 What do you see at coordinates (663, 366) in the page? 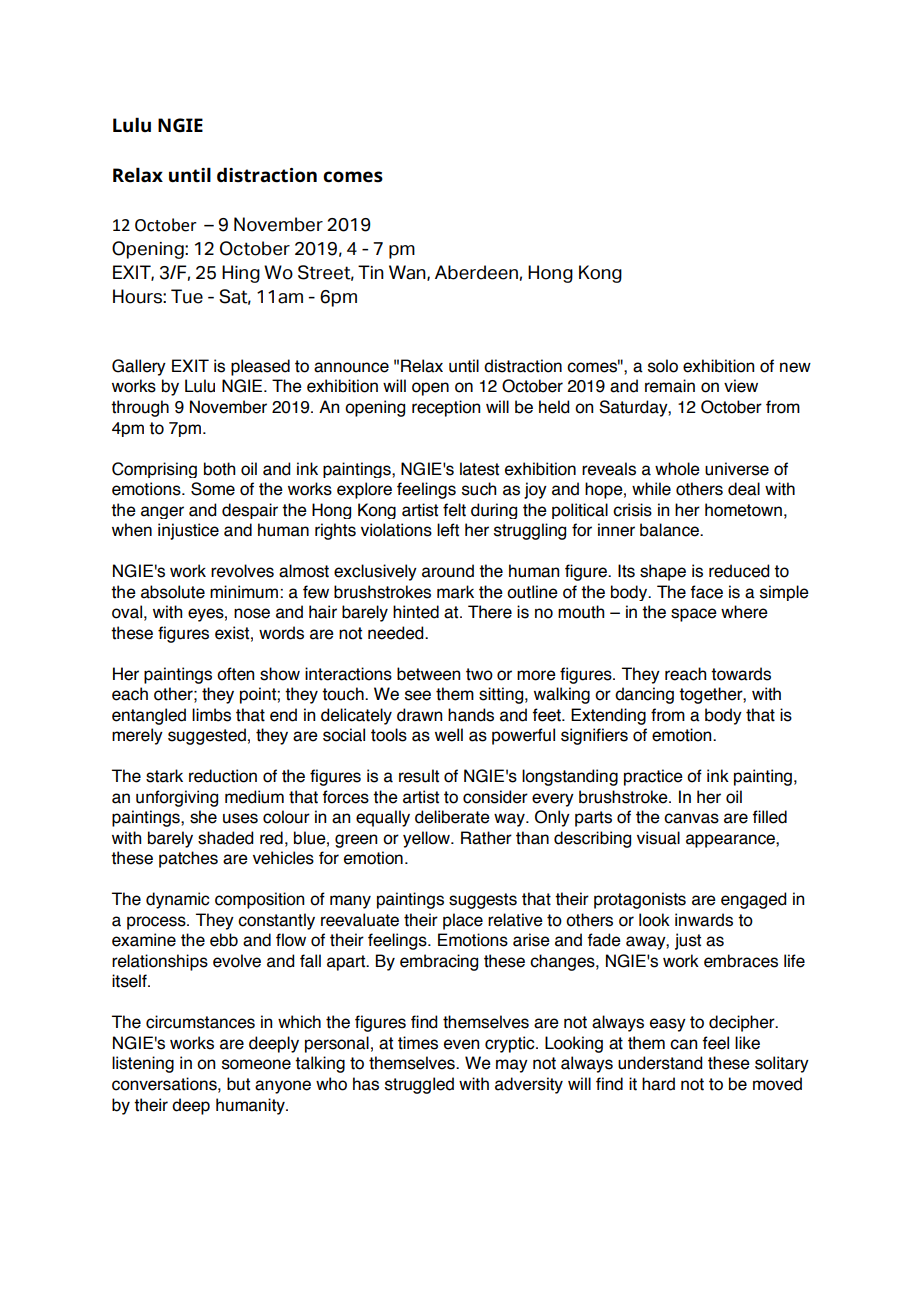
I see `solo` at bounding box center [663, 366].
